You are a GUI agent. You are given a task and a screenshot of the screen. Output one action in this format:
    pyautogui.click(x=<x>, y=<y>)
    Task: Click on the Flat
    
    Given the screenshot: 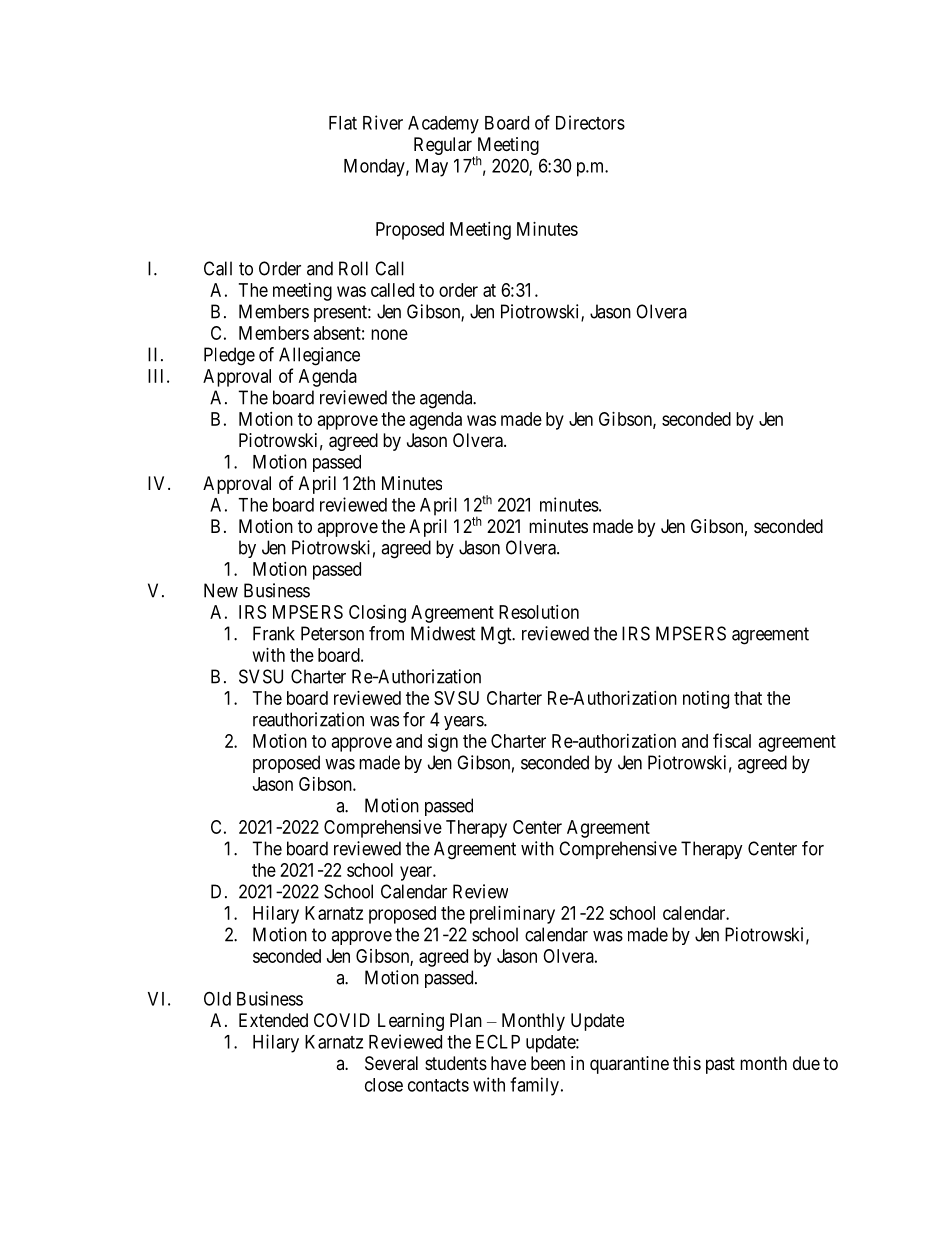 What is the action you would take?
    pyautogui.click(x=343, y=123)
